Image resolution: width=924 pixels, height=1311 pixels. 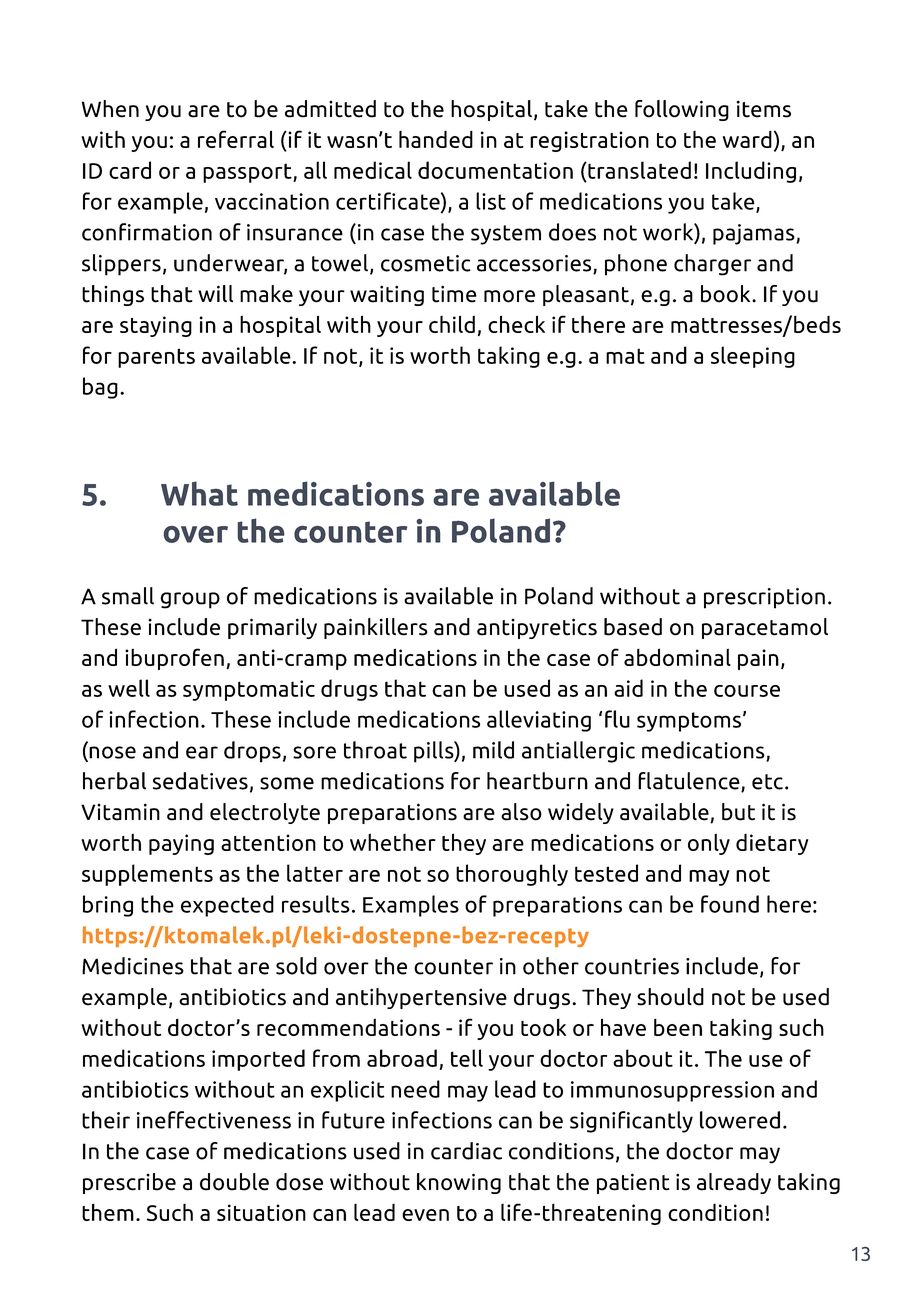 What do you see at coordinates (677, 657) in the screenshot?
I see `abdominal` at bounding box center [677, 657].
